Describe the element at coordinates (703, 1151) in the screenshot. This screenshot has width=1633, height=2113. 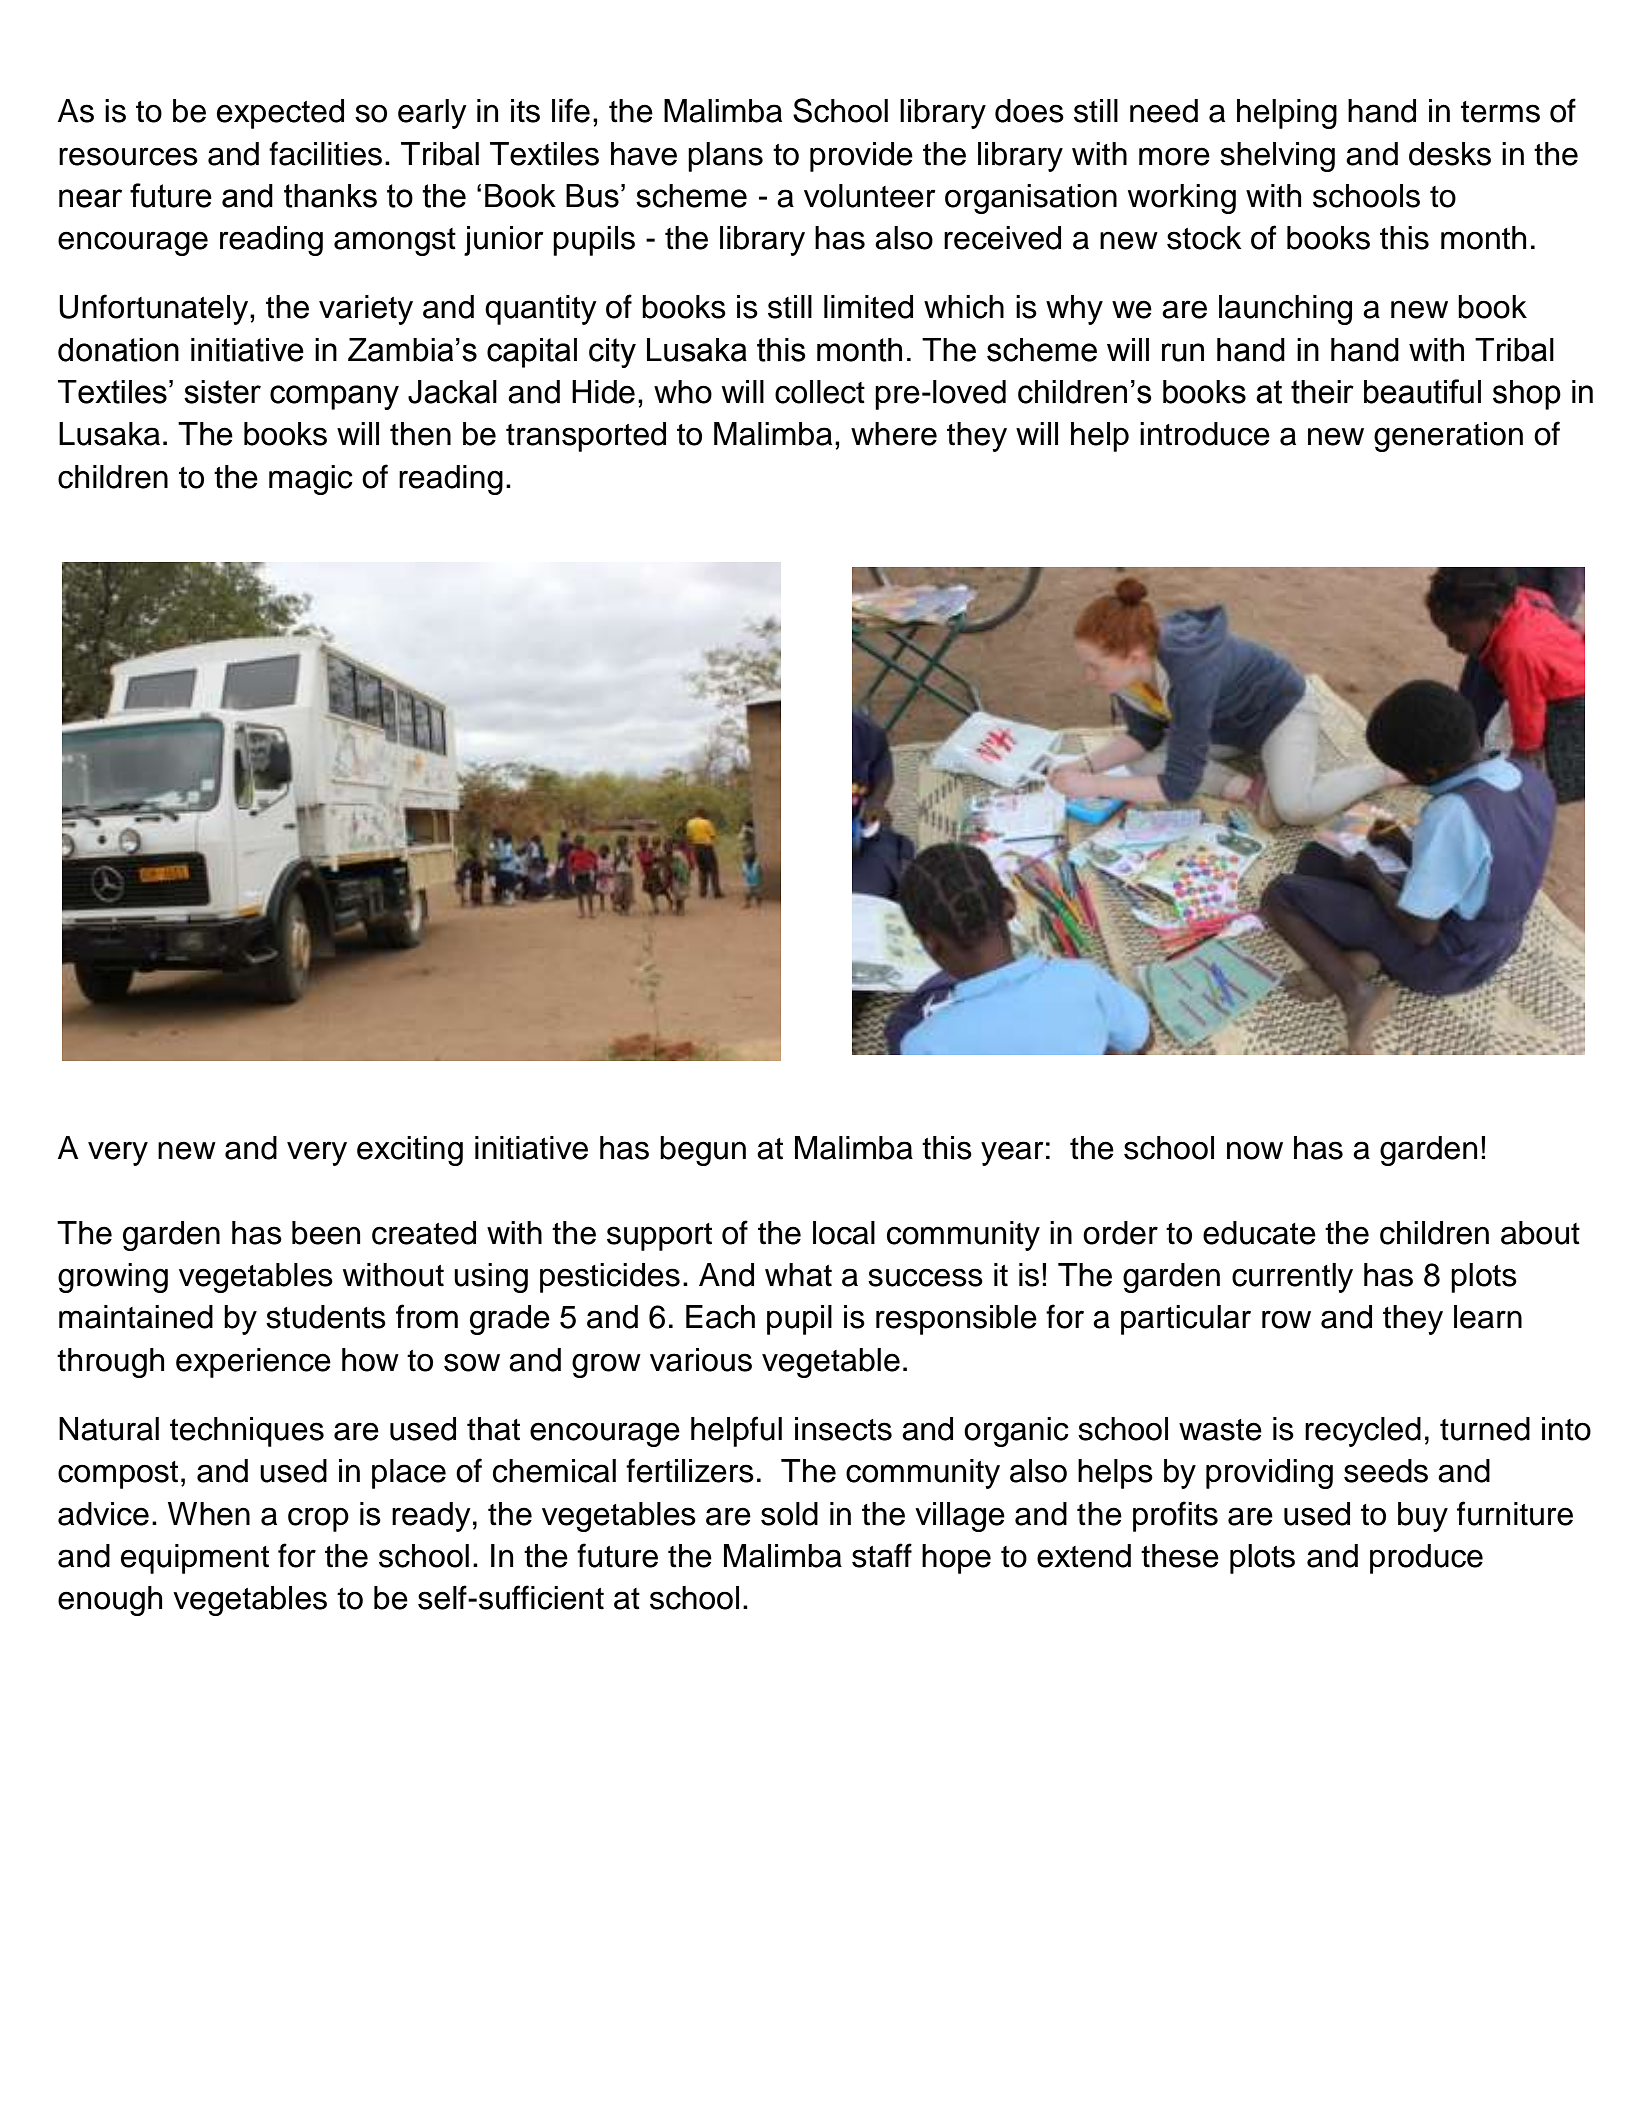
I see `begun` at that location.
